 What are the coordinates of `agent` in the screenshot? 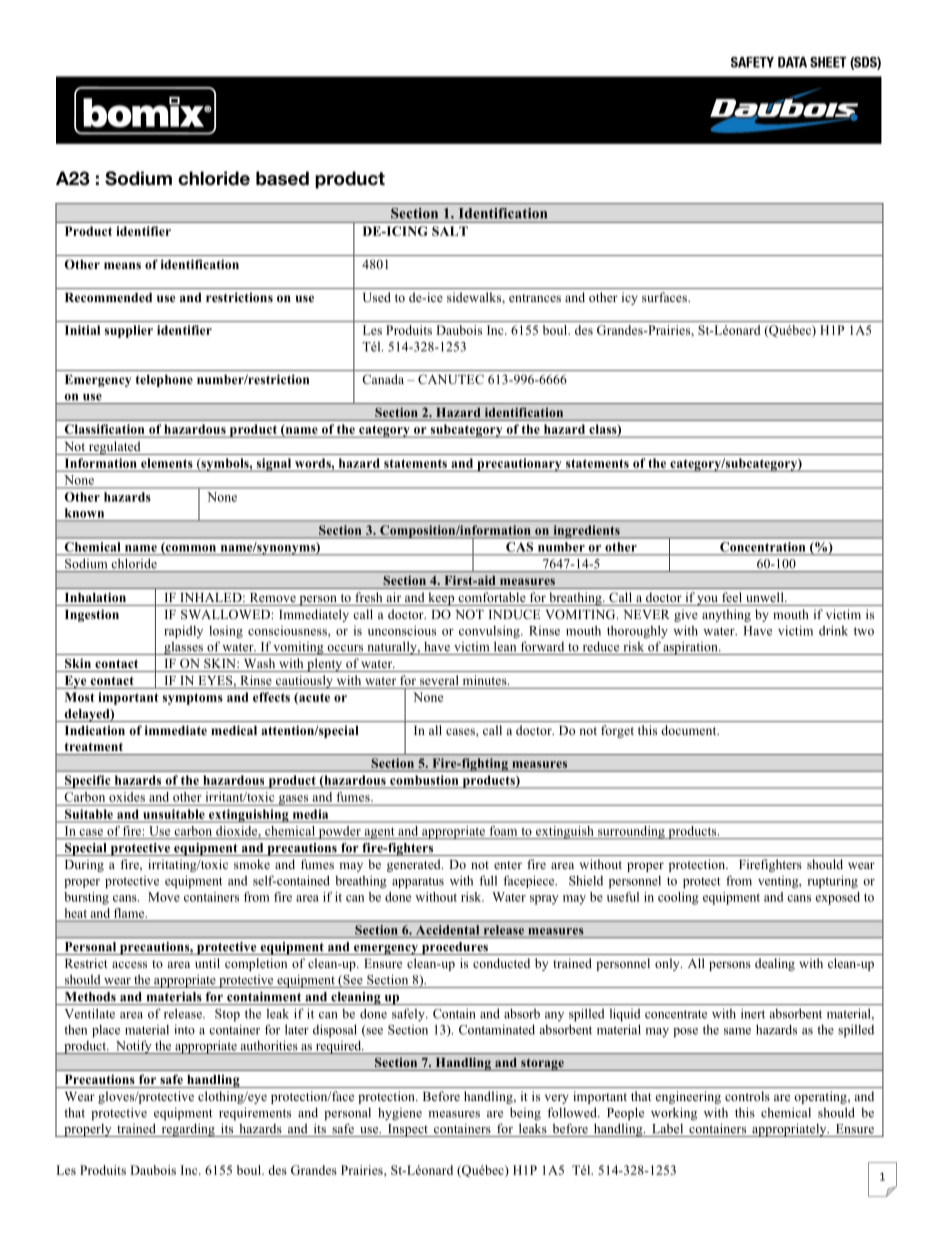 It's located at (379, 833).
